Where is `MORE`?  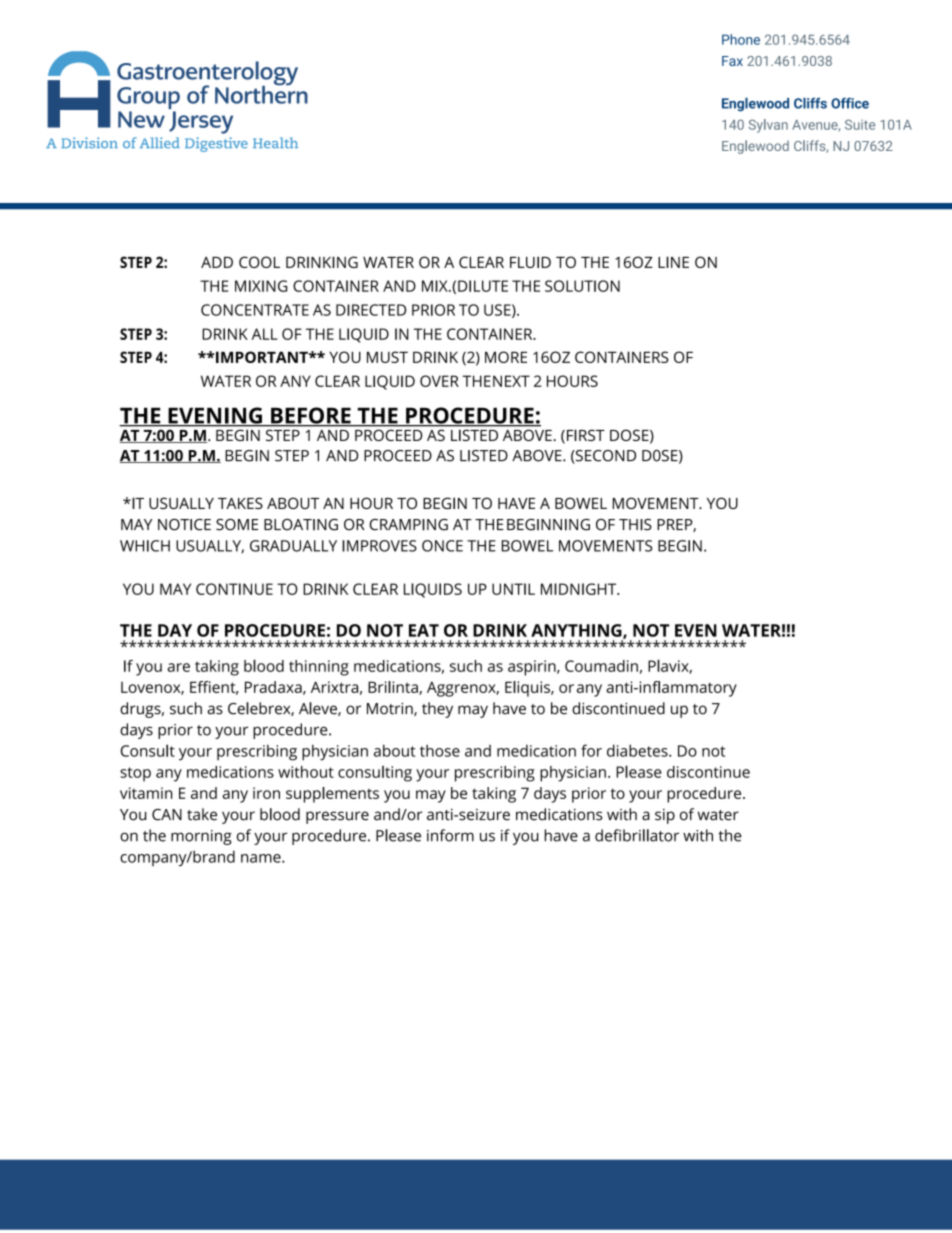
MORE is located at coordinates (506, 357).
